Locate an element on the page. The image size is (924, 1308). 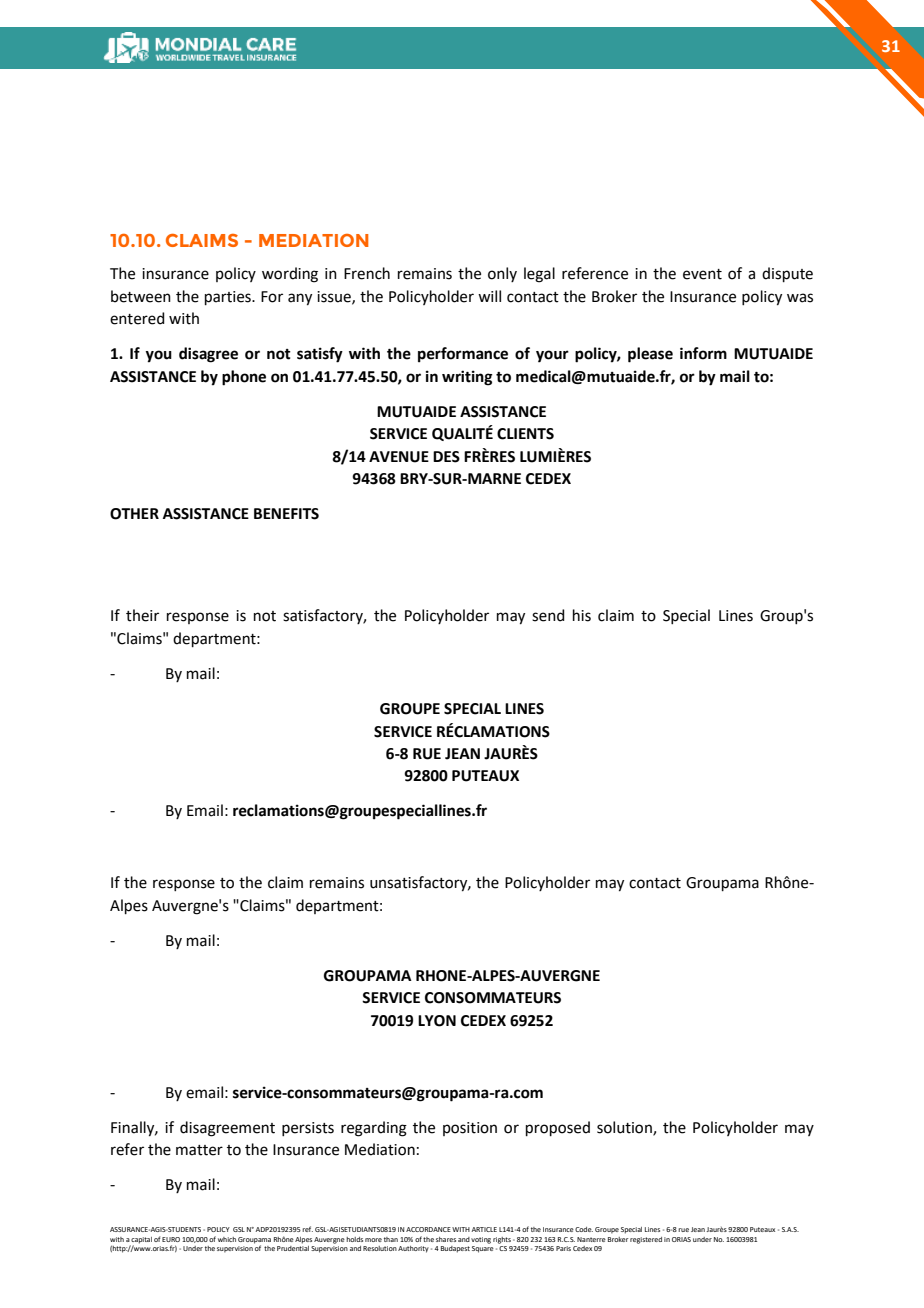
his is located at coordinates (582, 615).
